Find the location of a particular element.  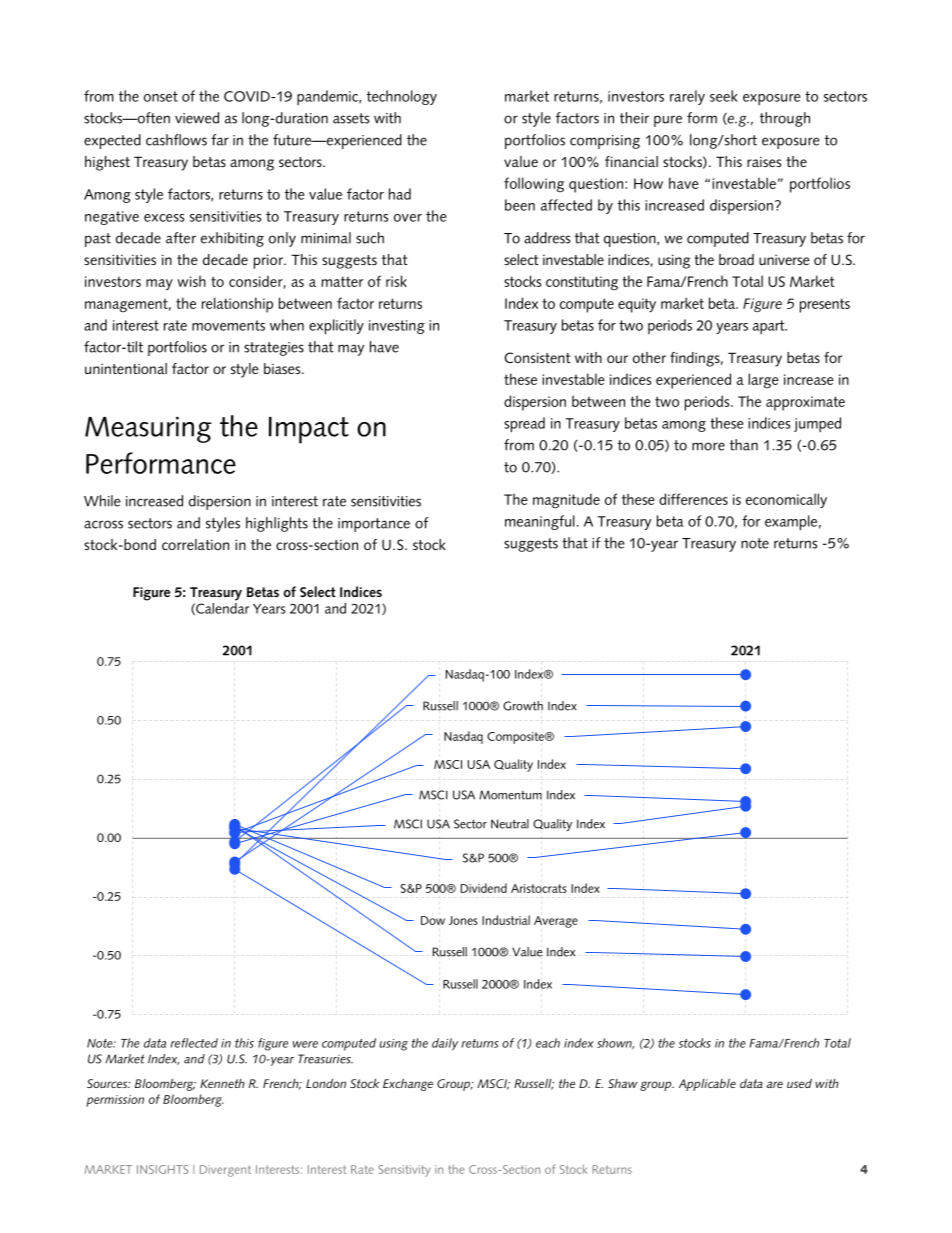

seek is located at coordinates (723, 96).
